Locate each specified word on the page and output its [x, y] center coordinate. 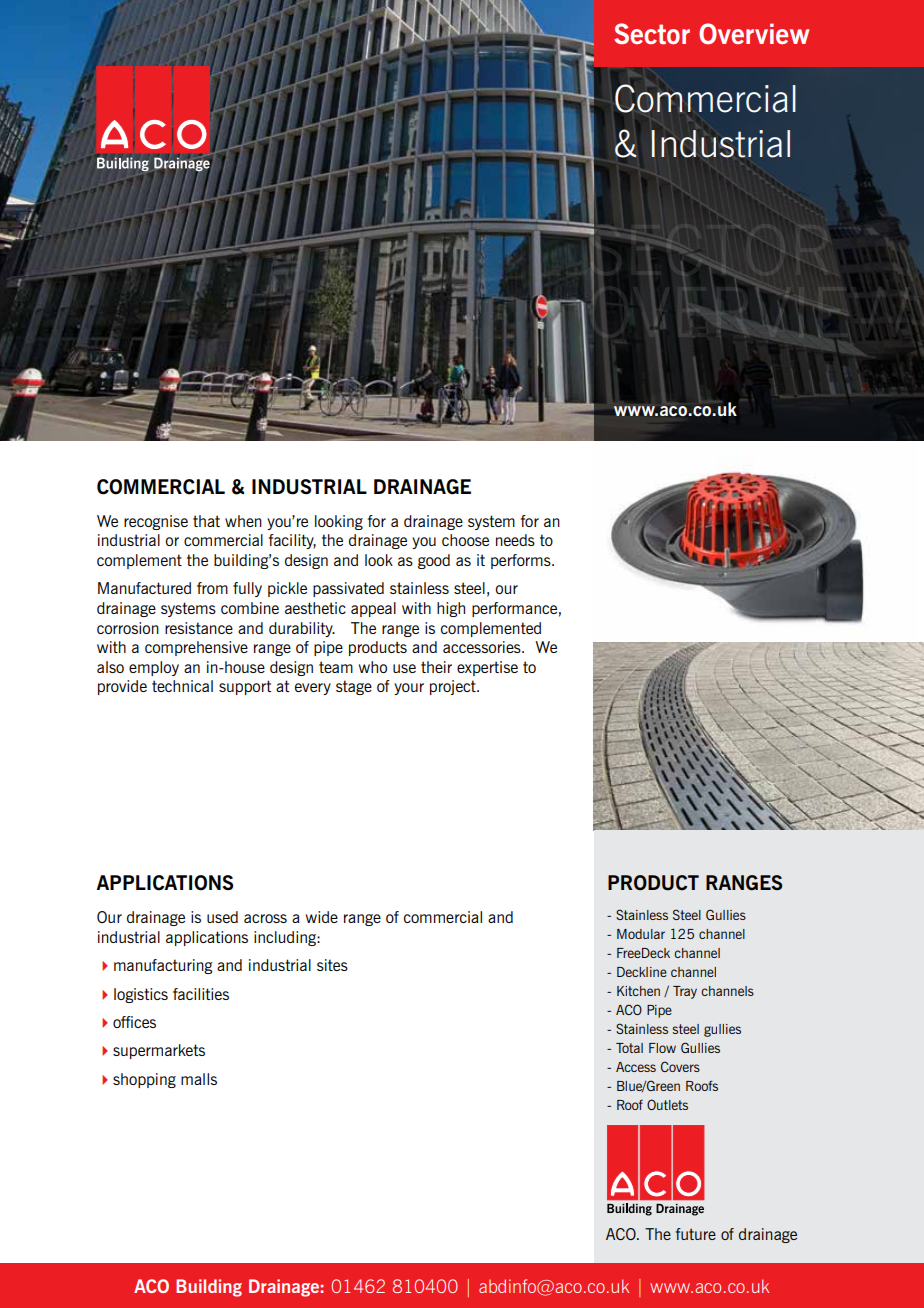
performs [522, 561]
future [696, 1234]
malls [199, 1079]
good [434, 561]
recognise [156, 522]
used [222, 917]
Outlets [667, 1104]
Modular [641, 934]
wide [322, 917]
